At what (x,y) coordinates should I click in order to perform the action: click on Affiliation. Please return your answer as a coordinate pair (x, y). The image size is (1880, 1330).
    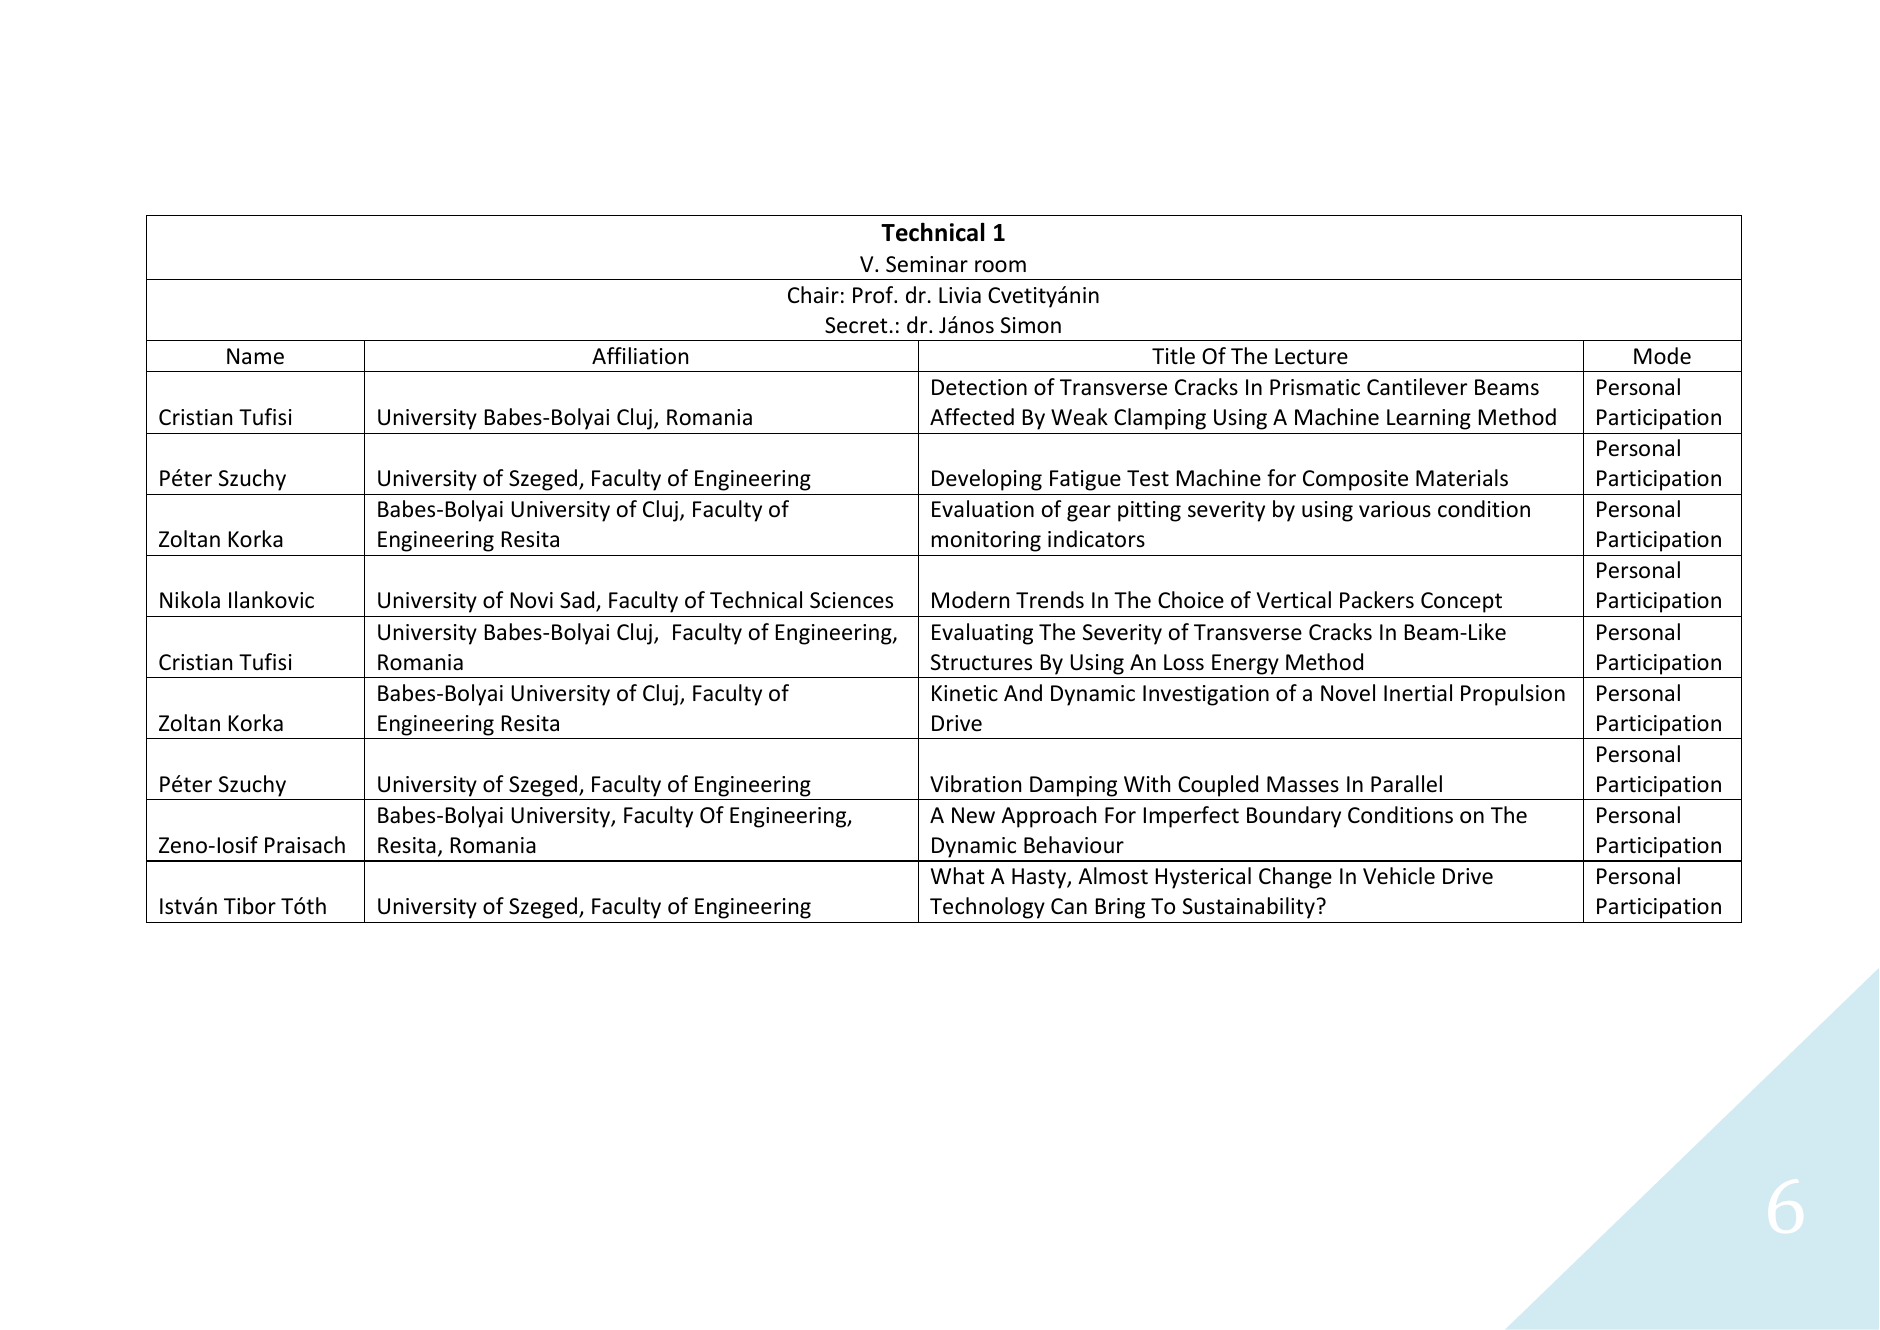
    Looking at the image, I should click on (640, 356).
